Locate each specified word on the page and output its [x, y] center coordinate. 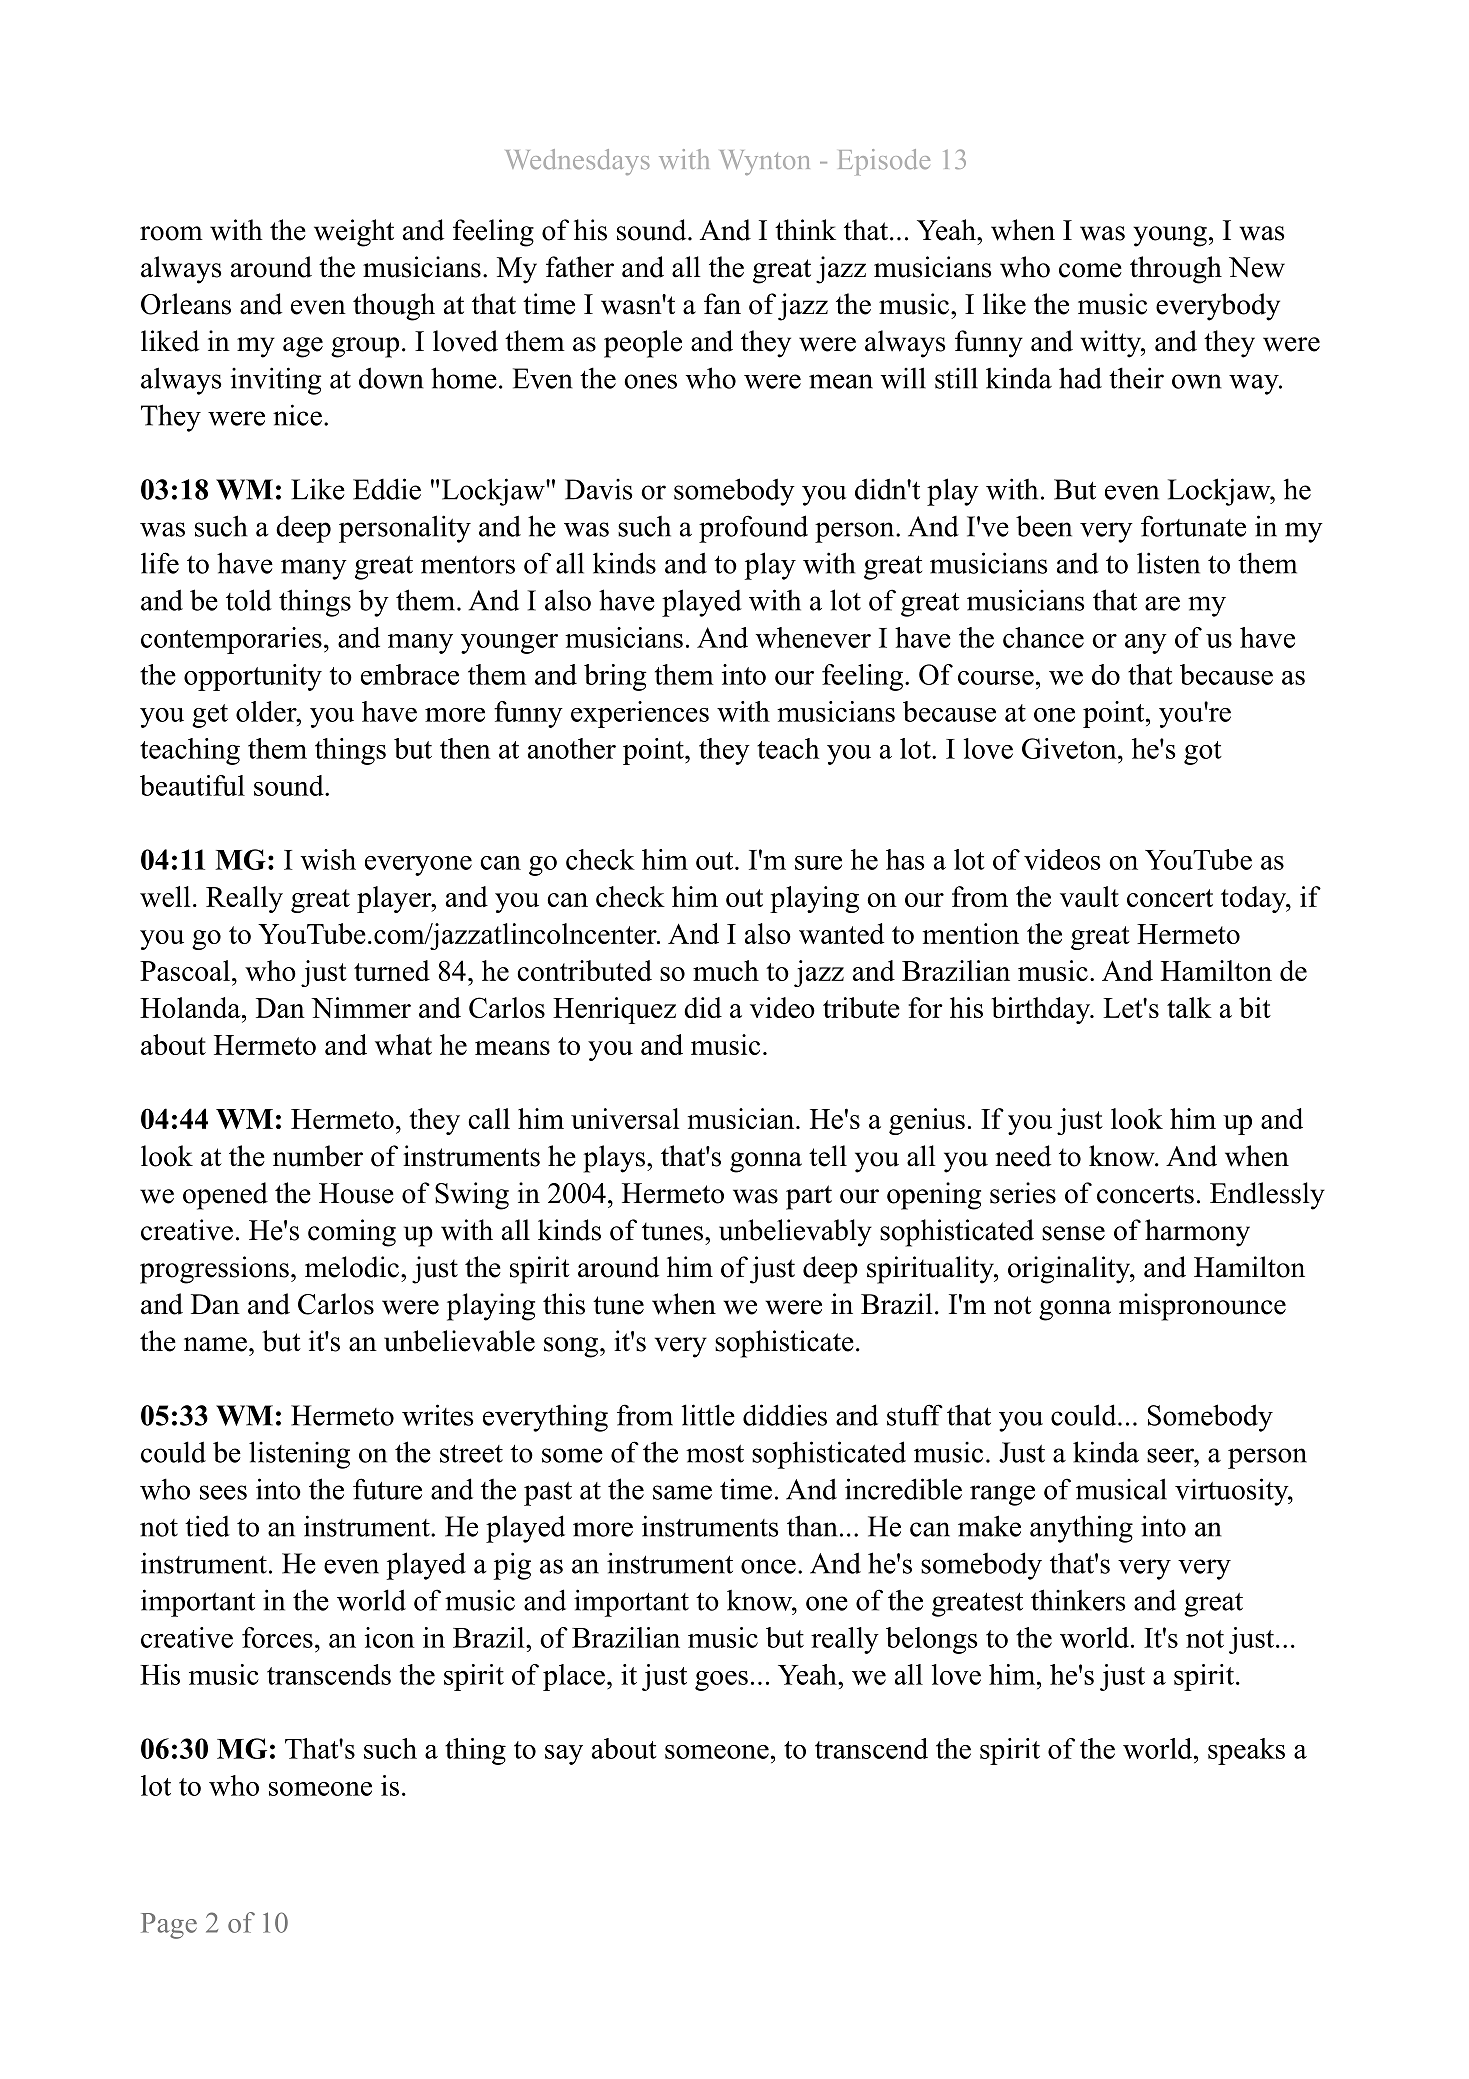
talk [1189, 1007]
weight [354, 233]
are [1162, 603]
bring [615, 677]
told [249, 600]
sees [223, 1492]
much [726, 970]
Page [169, 1926]
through [1176, 270]
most [715, 1454]
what [403, 1044]
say [564, 1755]
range [1002, 1495]
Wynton [765, 162]
